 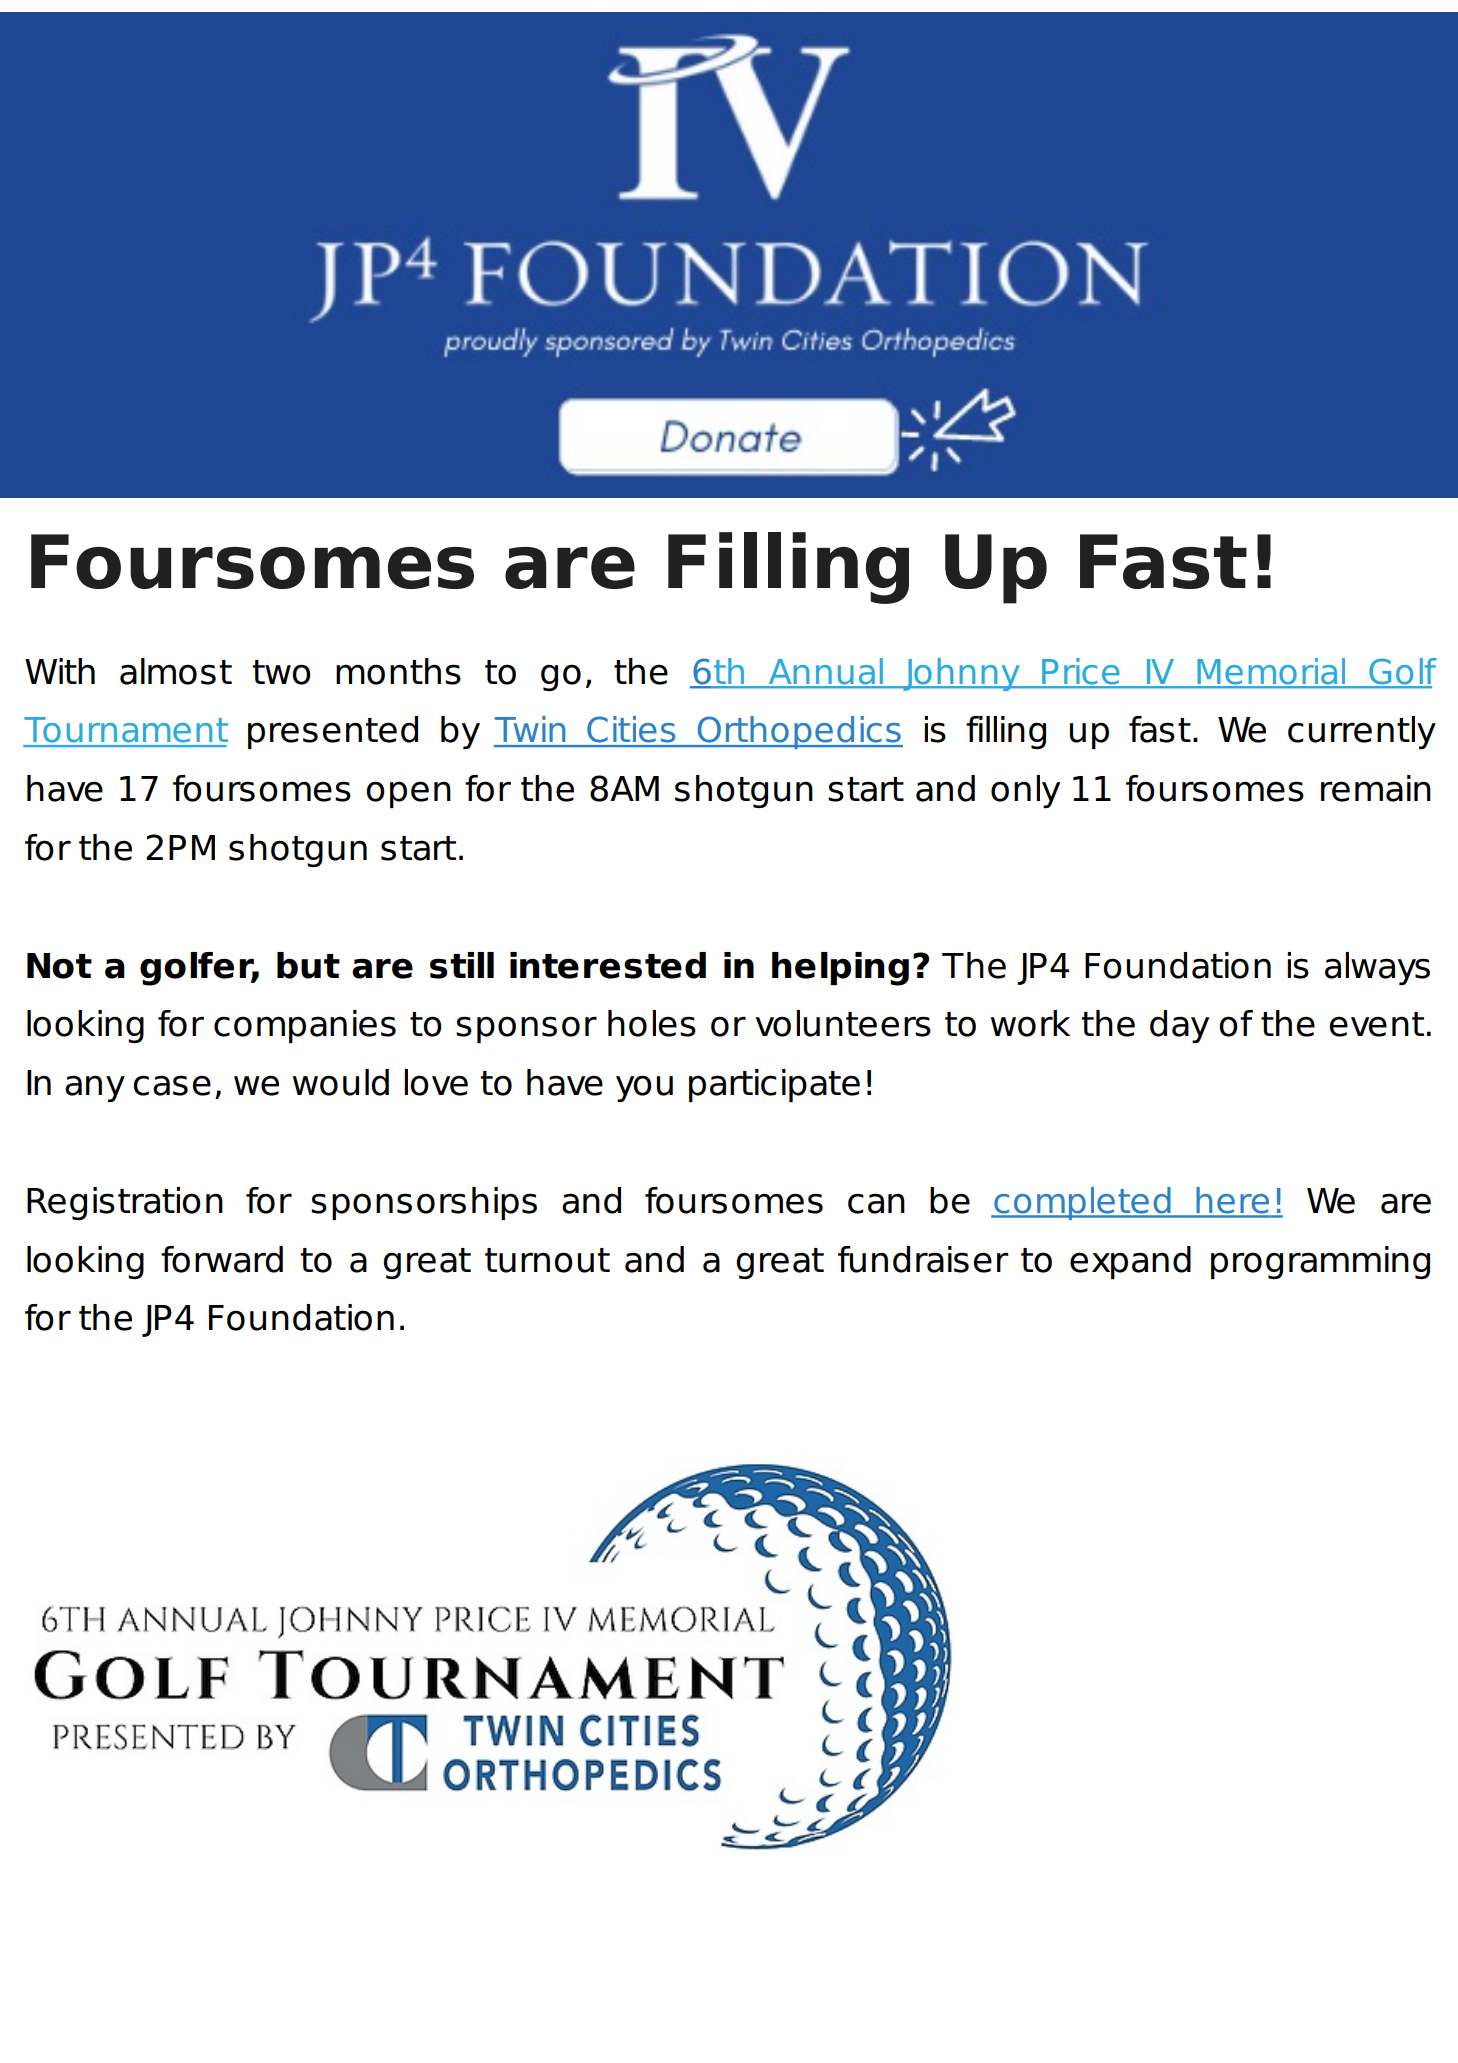 What do you see at coordinates (408, 794) in the screenshot?
I see `open` at bounding box center [408, 794].
